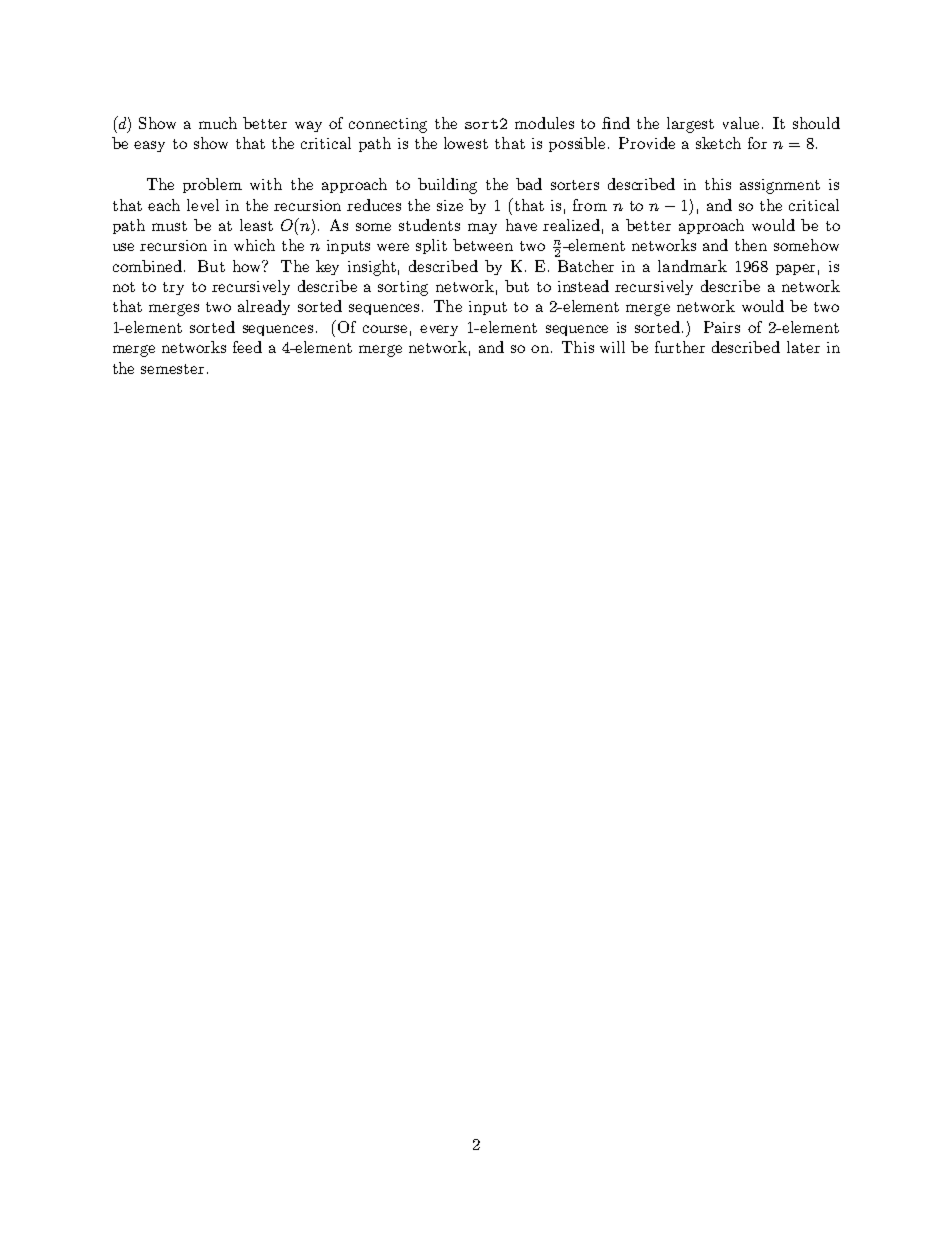 Image resolution: width=952 pixels, height=1233 pixels. Describe the element at coordinates (483, 245) in the screenshot. I see `between` at that location.
